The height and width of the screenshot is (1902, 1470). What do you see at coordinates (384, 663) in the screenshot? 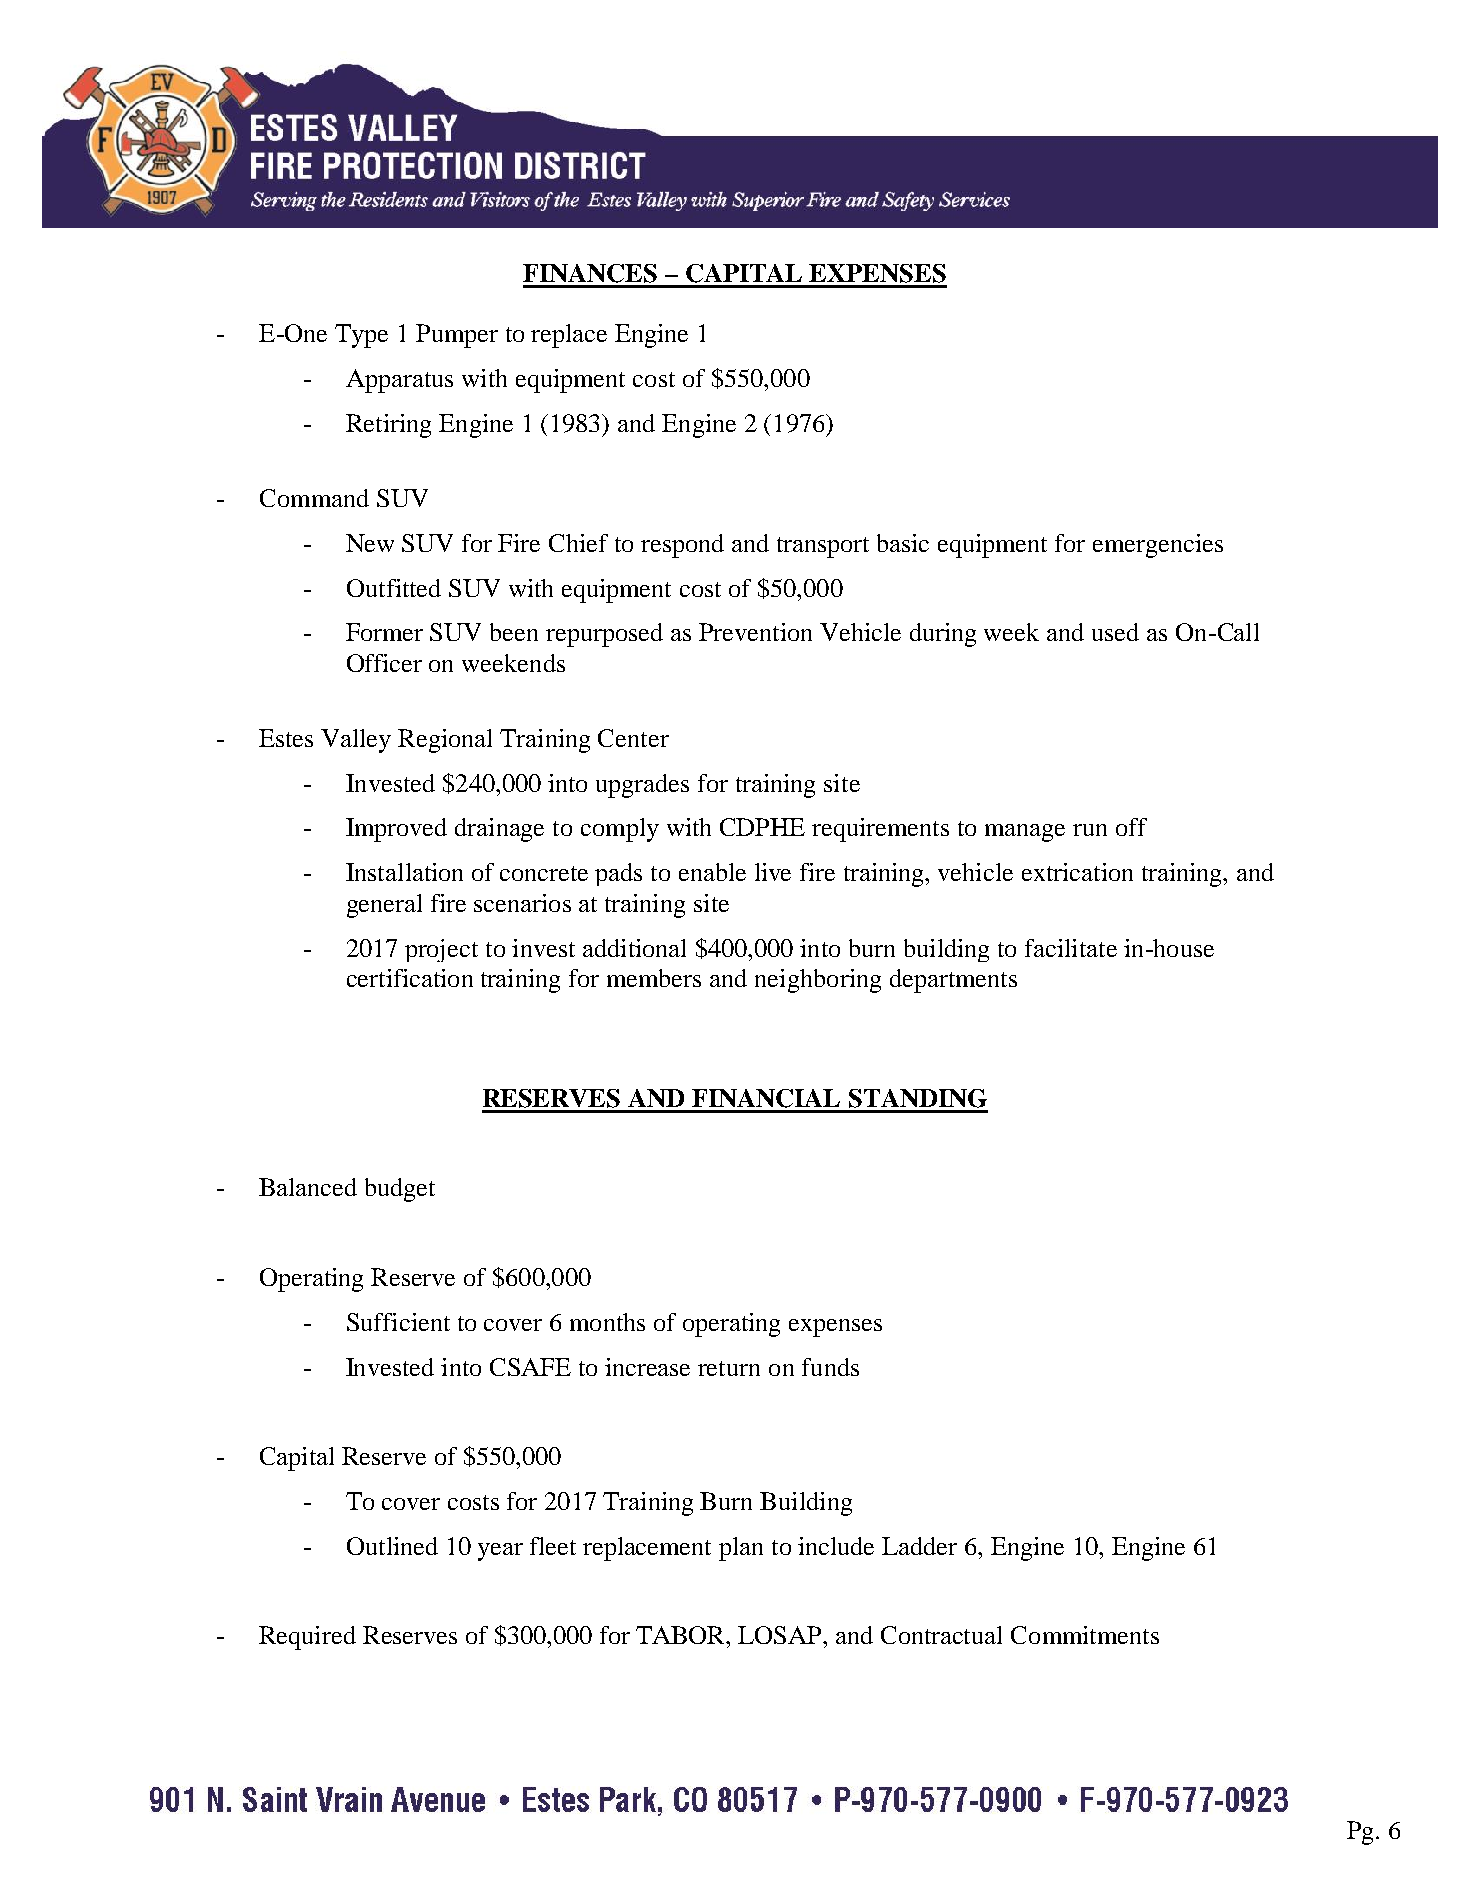
I see `Officer` at bounding box center [384, 663].
